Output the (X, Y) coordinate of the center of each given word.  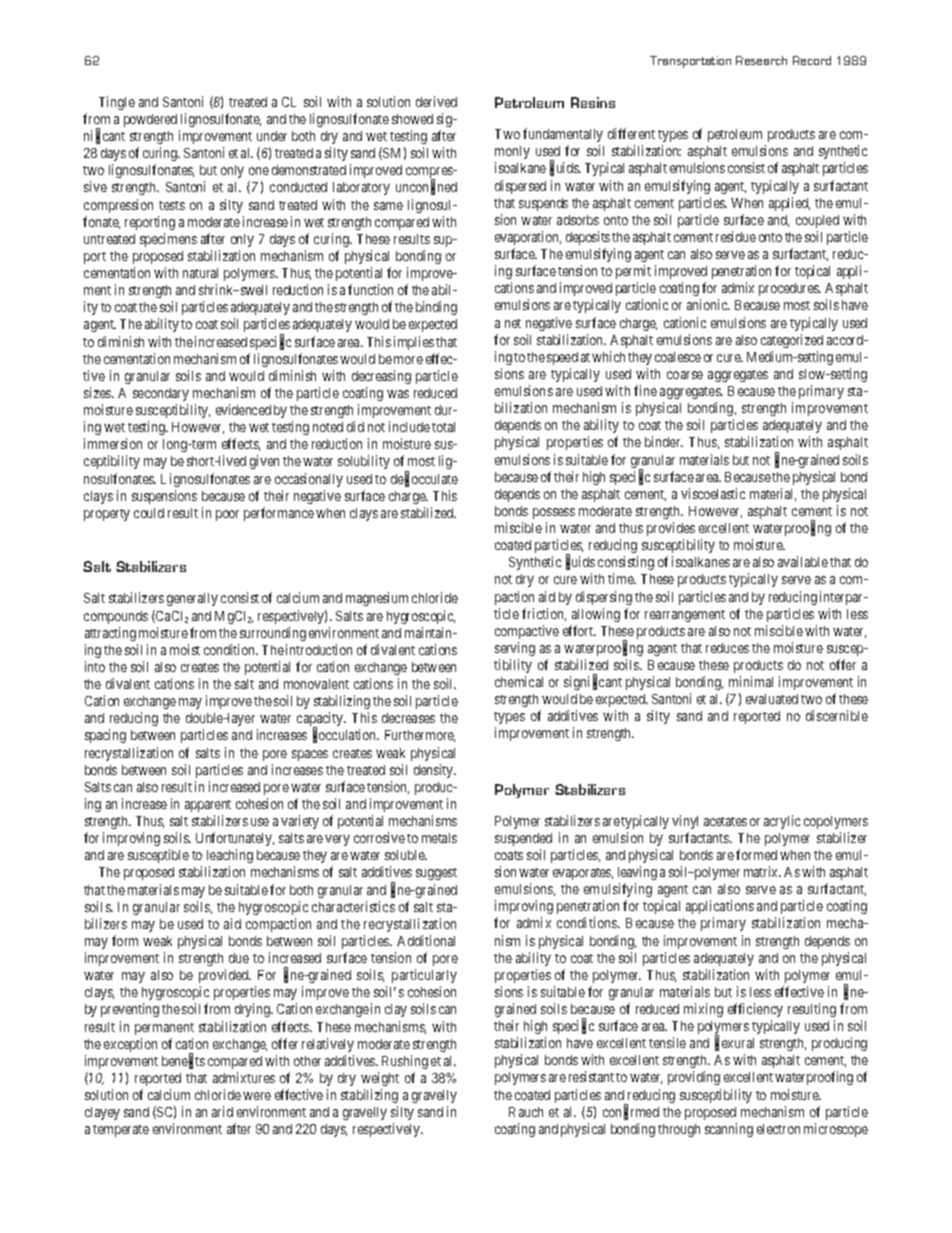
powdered (150, 120)
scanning (729, 1130)
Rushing (405, 1062)
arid (222, 1111)
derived (436, 101)
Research (761, 60)
